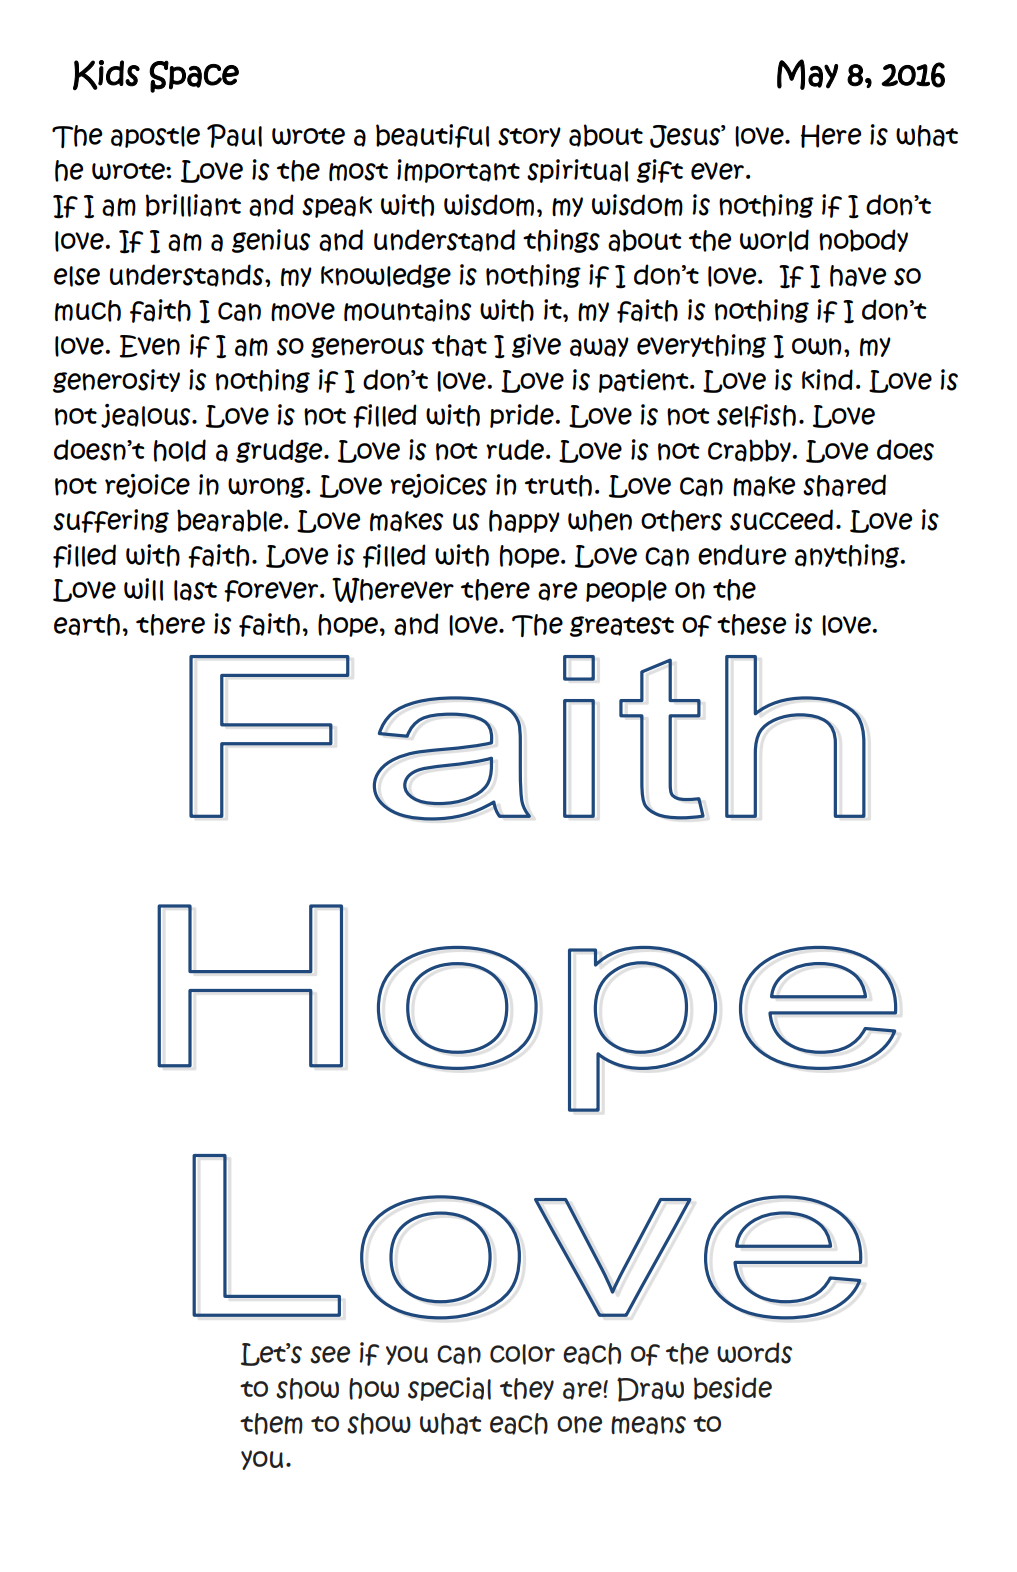 This document has width=1017, height=1572. What do you see at coordinates (522, 1354) in the document?
I see `color` at bounding box center [522, 1354].
